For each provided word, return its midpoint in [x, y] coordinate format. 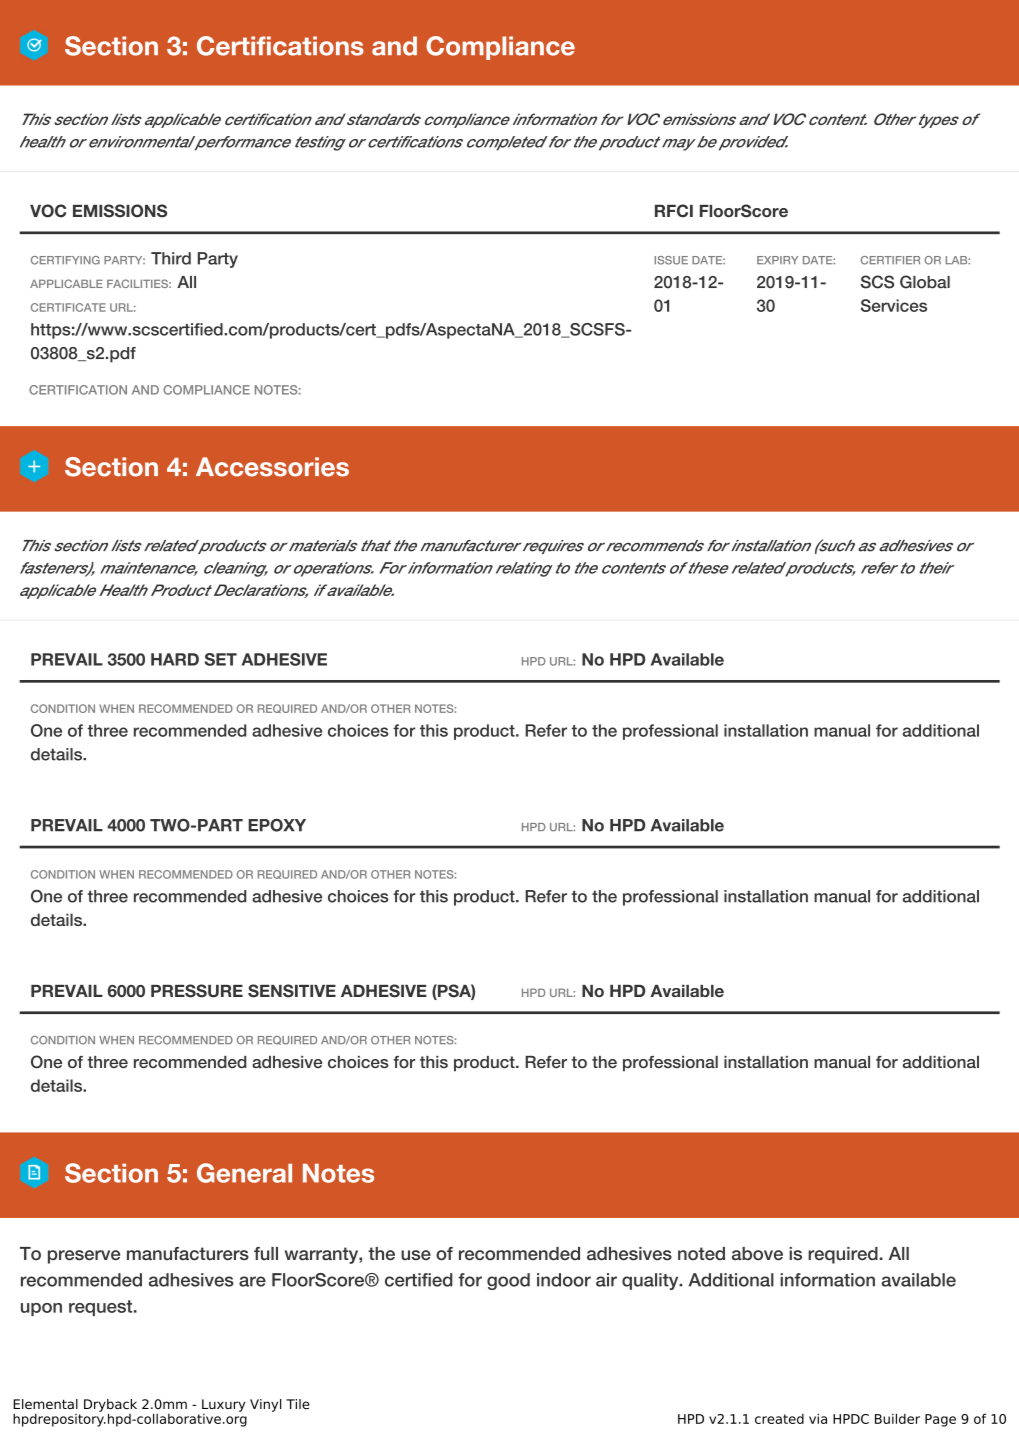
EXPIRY [777, 260]
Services [894, 305]
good [508, 1281]
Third [171, 258]
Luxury [223, 1405]
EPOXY [277, 825]
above [757, 1254]
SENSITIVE [292, 991]
